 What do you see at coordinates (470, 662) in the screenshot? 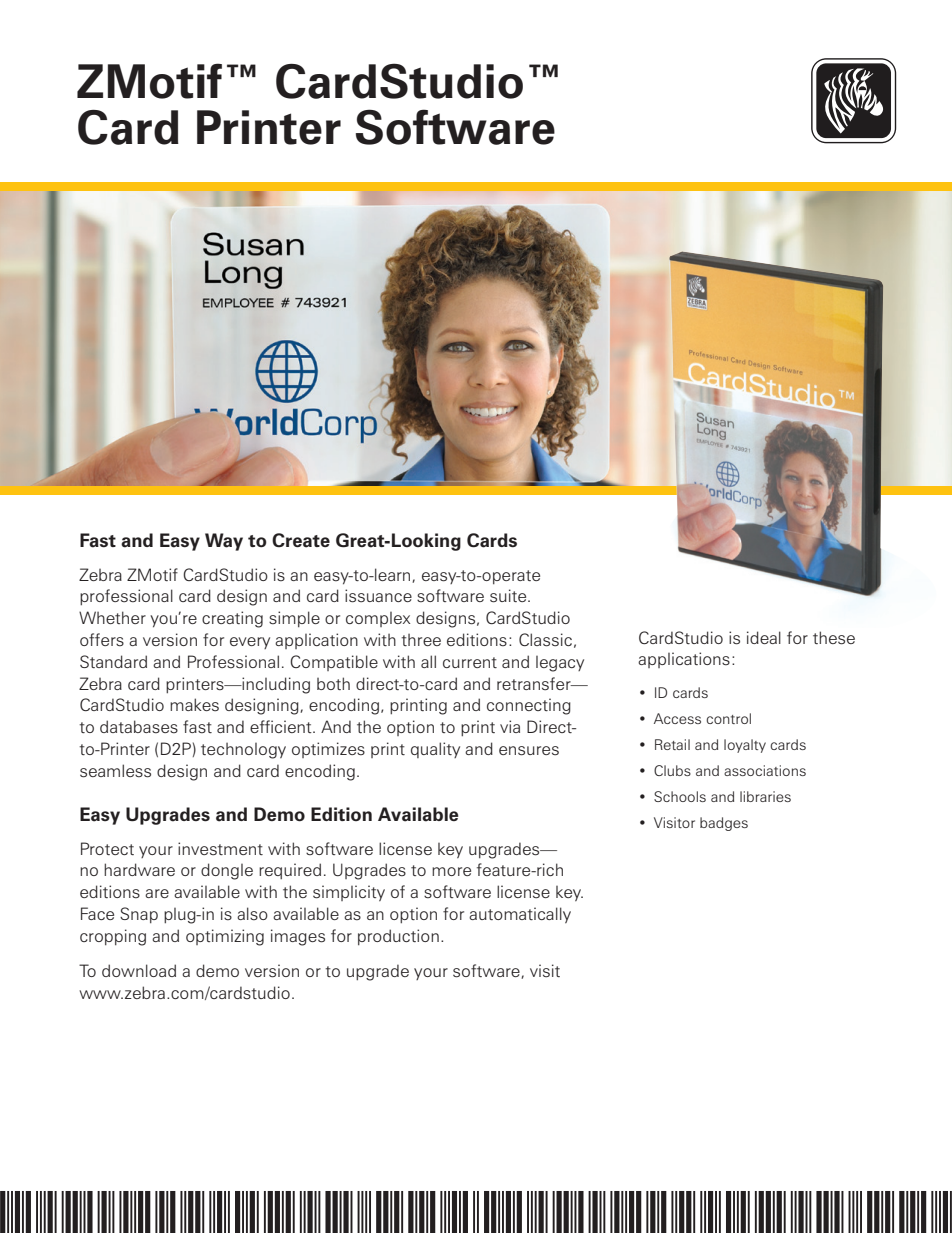
I see `current` at bounding box center [470, 662].
